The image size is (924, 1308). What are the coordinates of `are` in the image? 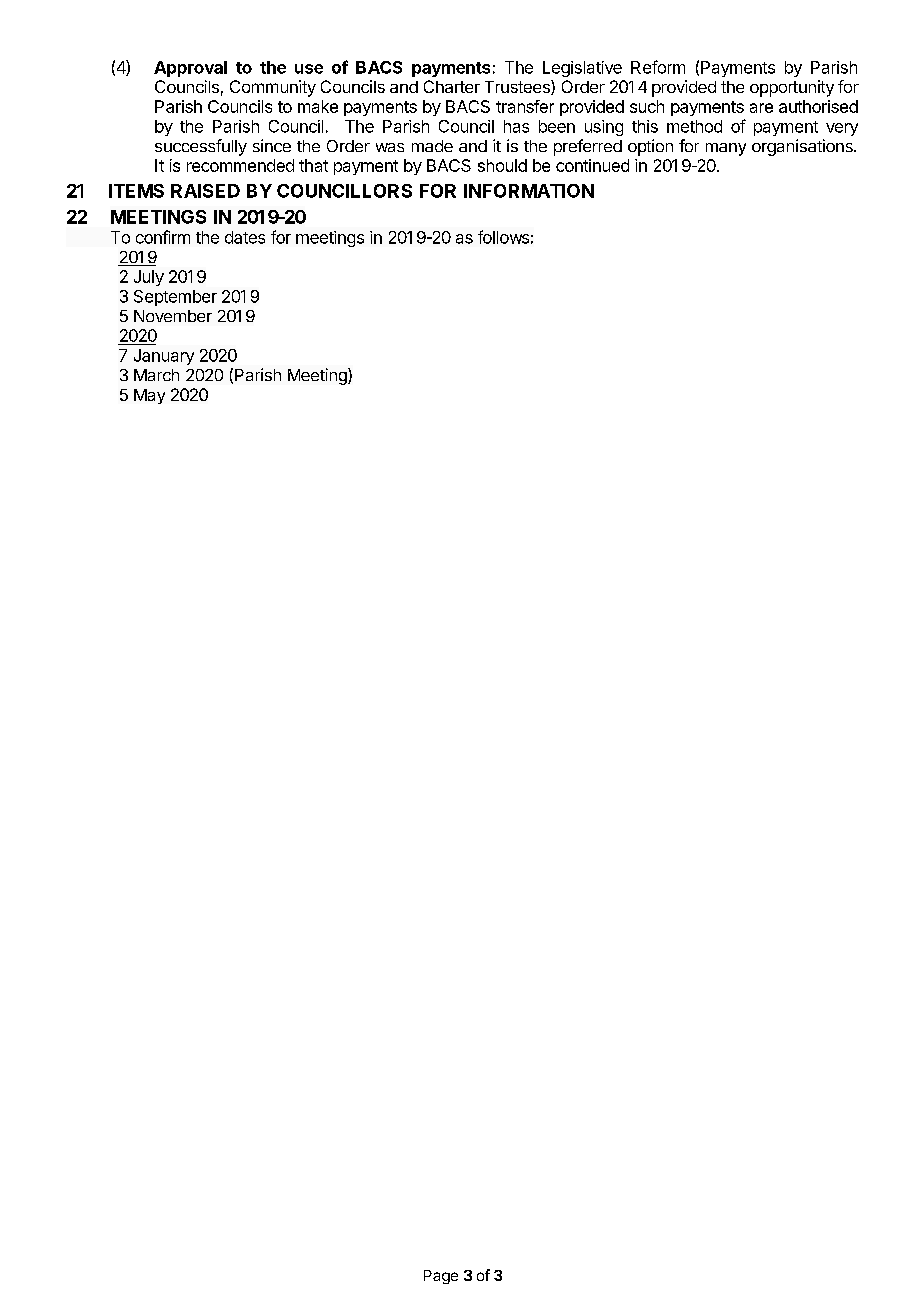 It's located at (761, 108).
